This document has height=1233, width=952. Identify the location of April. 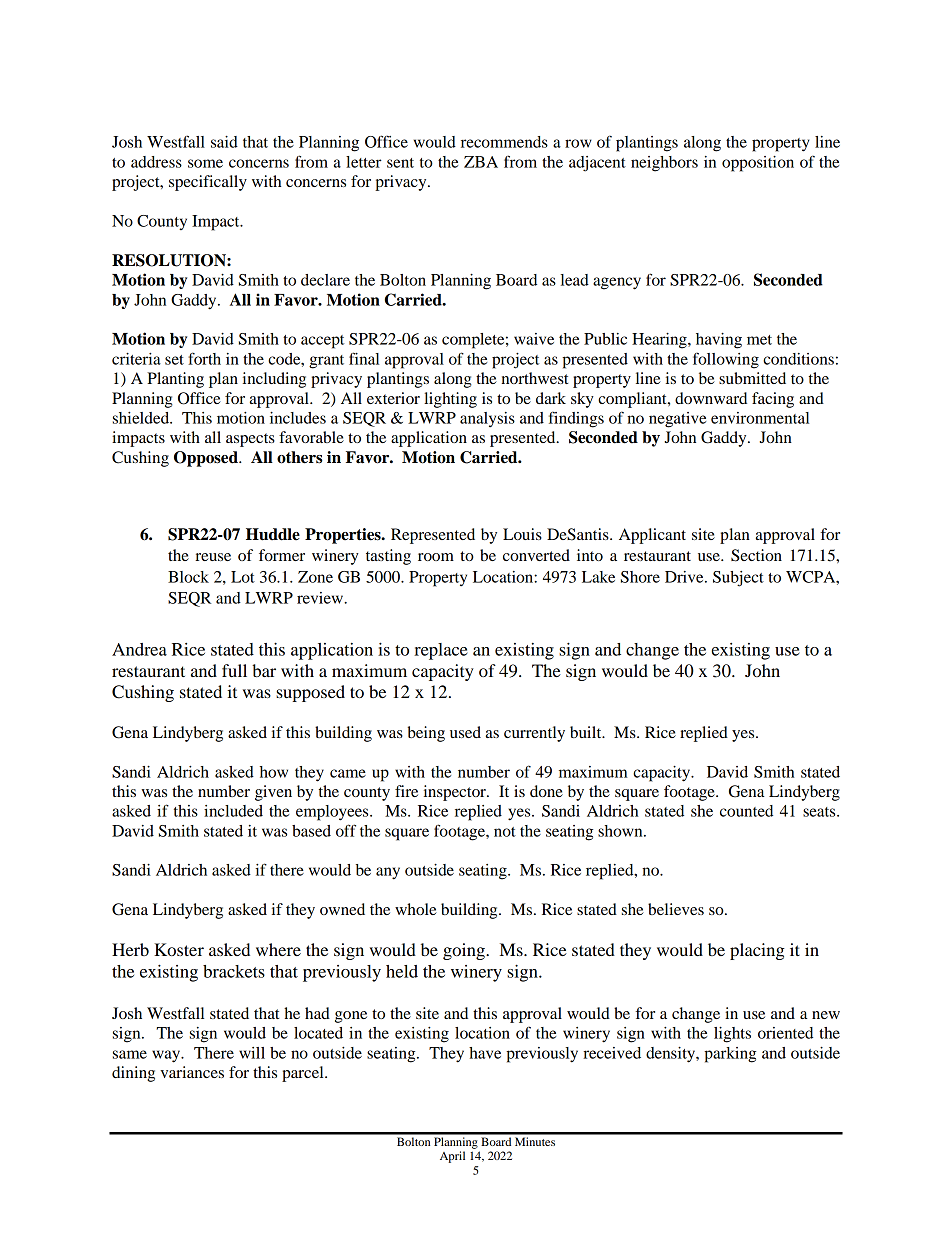
(452, 1157).
